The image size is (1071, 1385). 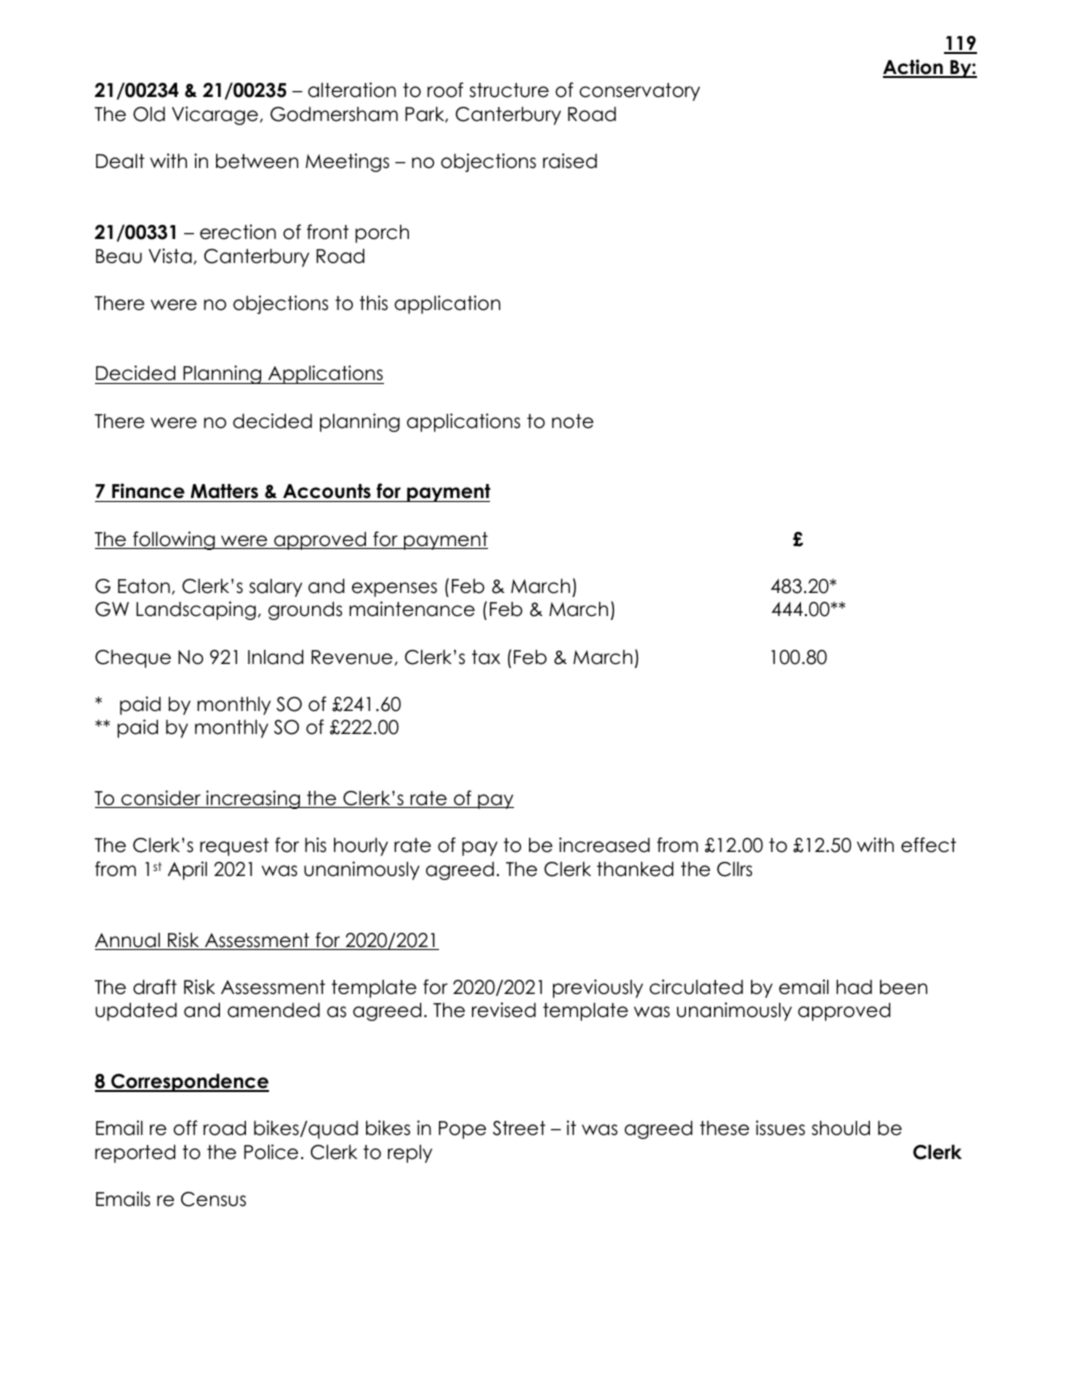 I want to click on tax, so click(x=486, y=657).
